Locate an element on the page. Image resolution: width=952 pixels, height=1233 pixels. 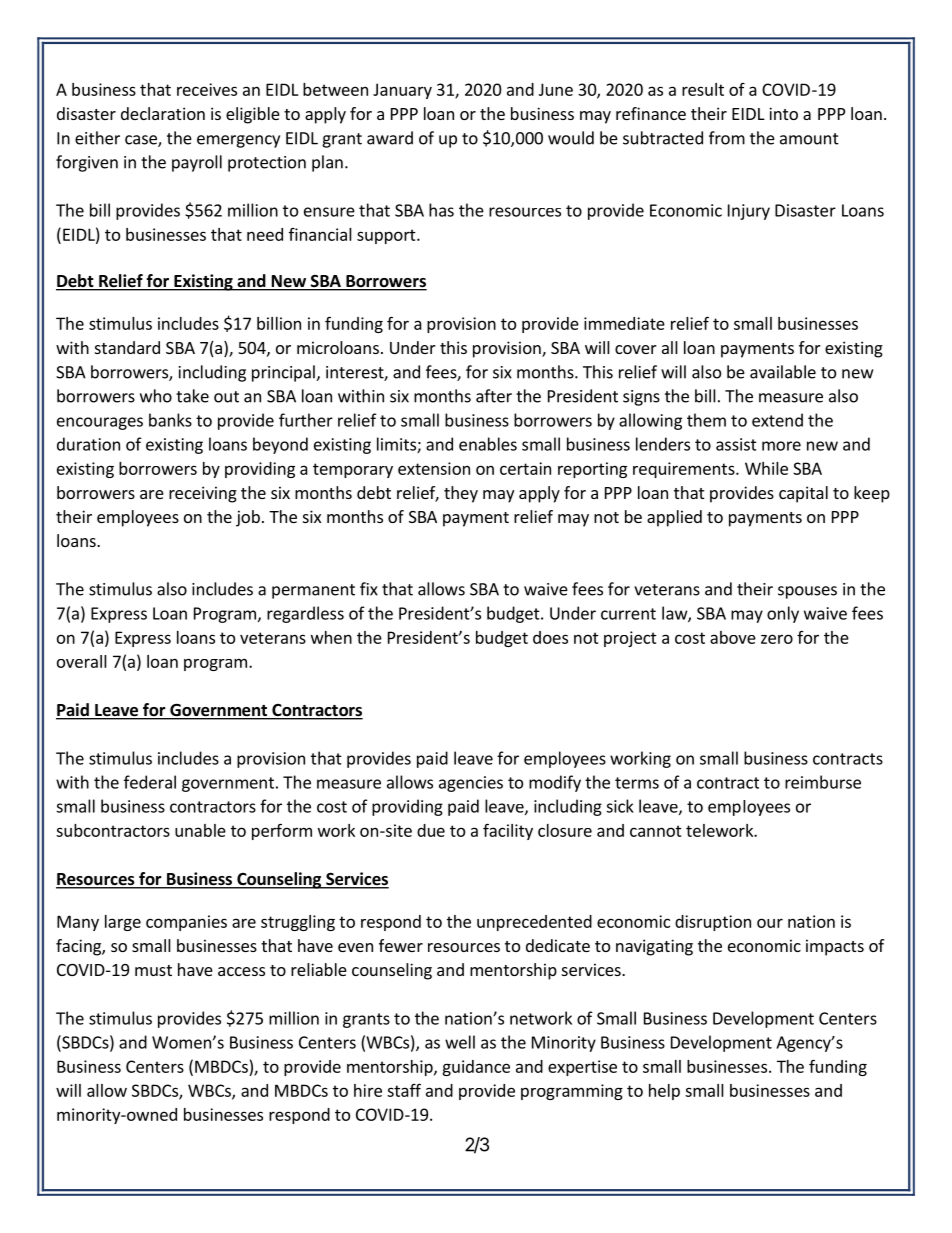
guidance is located at coordinates (476, 1068).
